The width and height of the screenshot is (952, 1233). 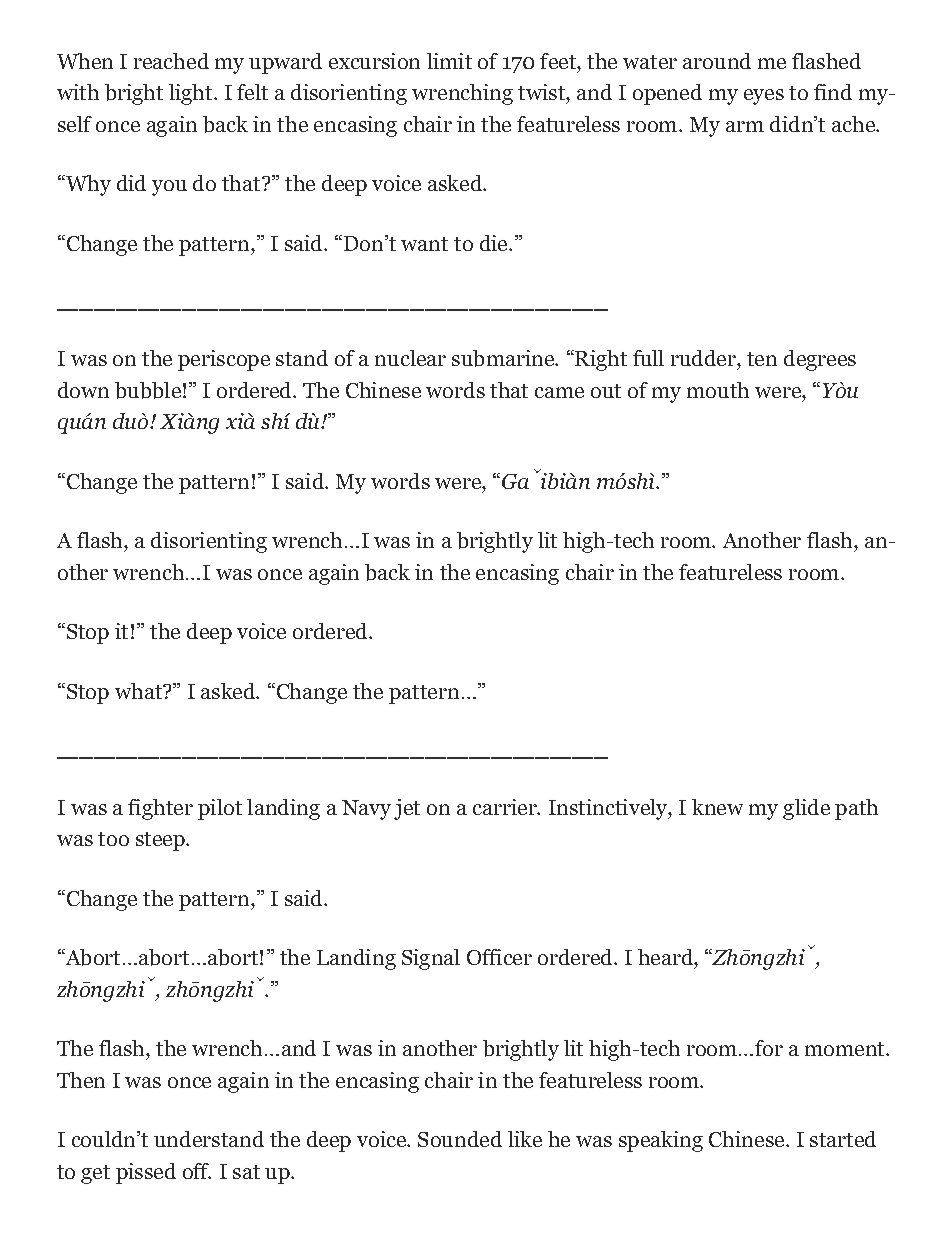 What do you see at coordinates (246, 1172) in the screenshot?
I see `sat` at bounding box center [246, 1172].
